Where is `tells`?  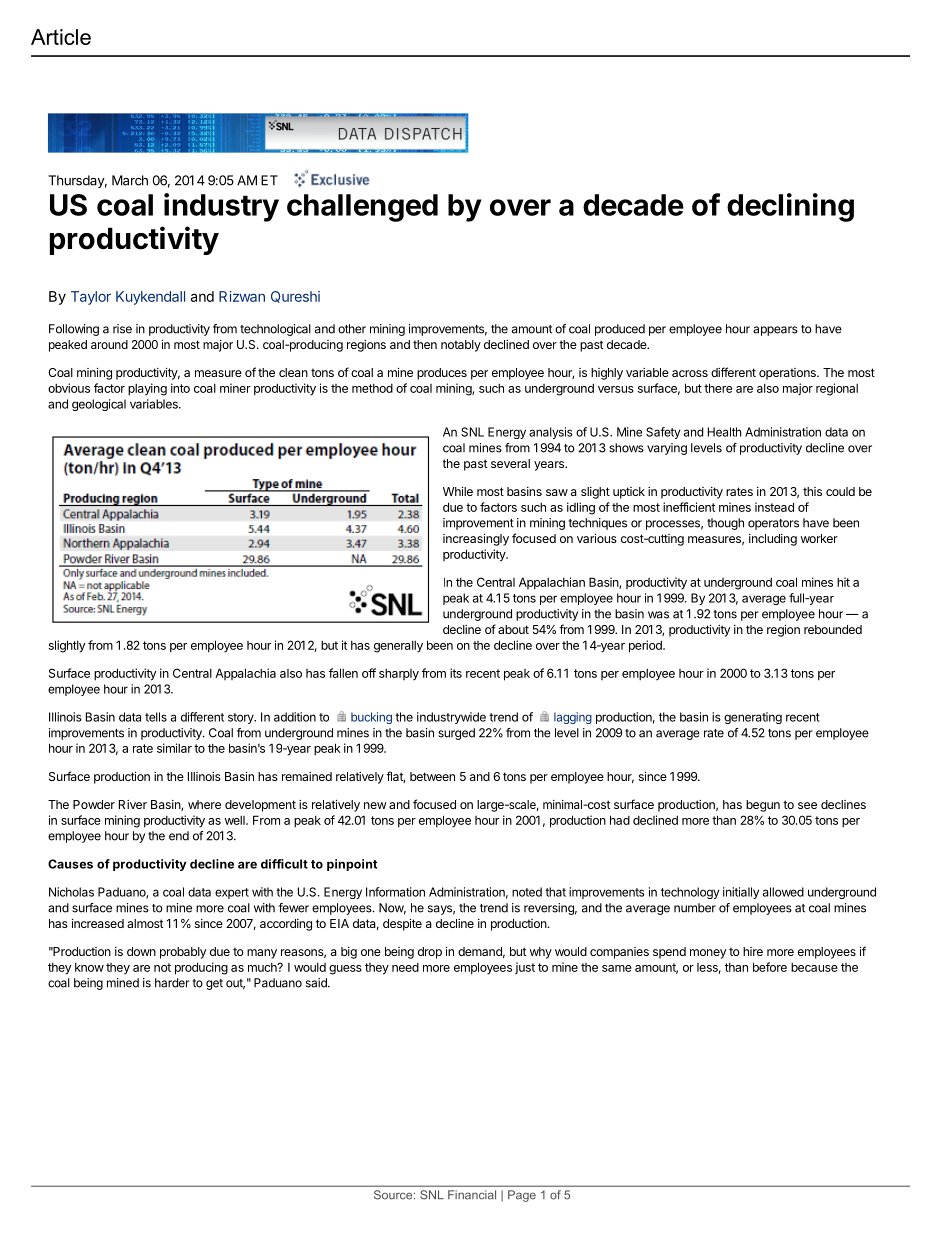
tells is located at coordinates (156, 717).
